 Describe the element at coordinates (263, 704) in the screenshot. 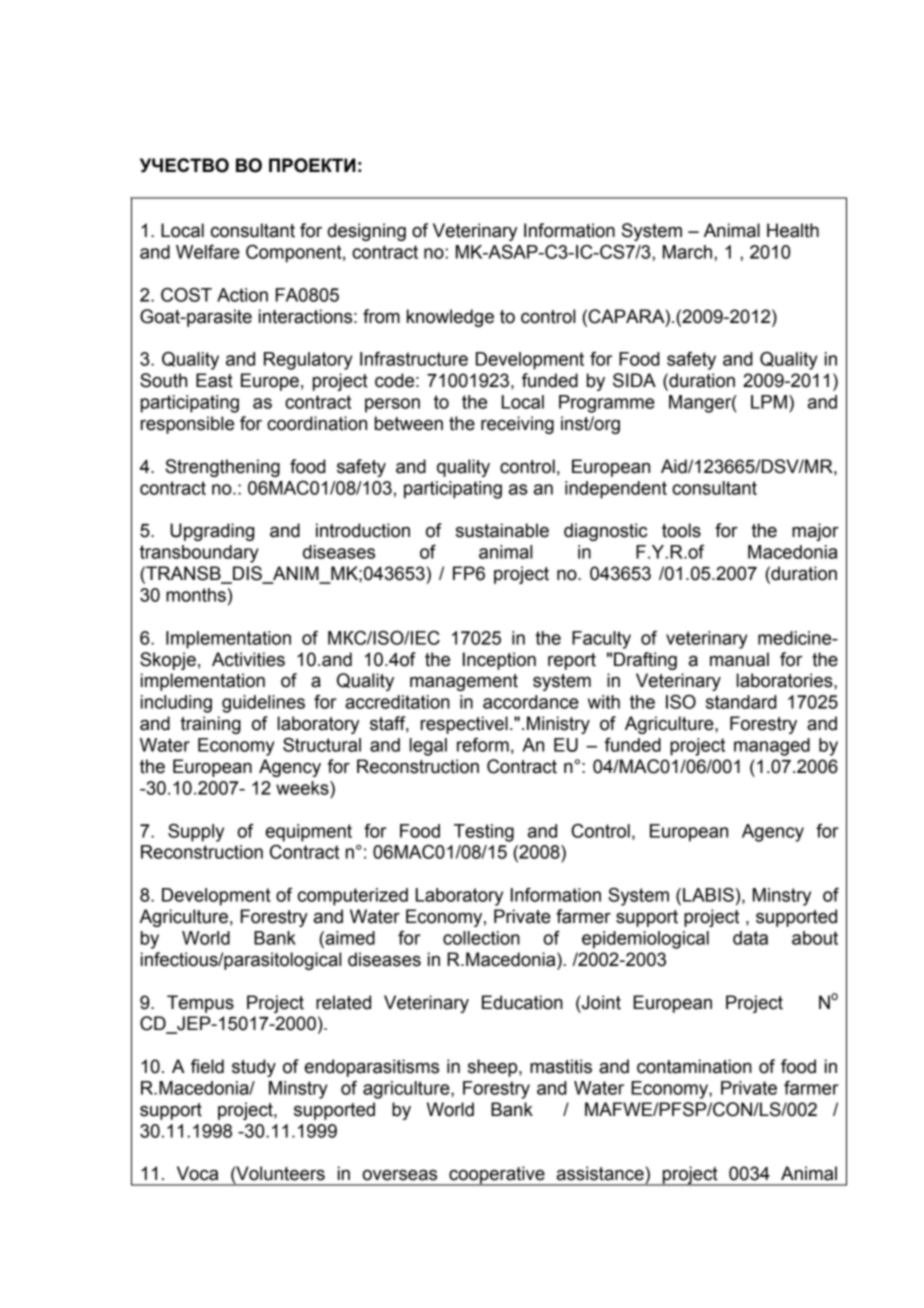

I see `guidelines` at that location.
